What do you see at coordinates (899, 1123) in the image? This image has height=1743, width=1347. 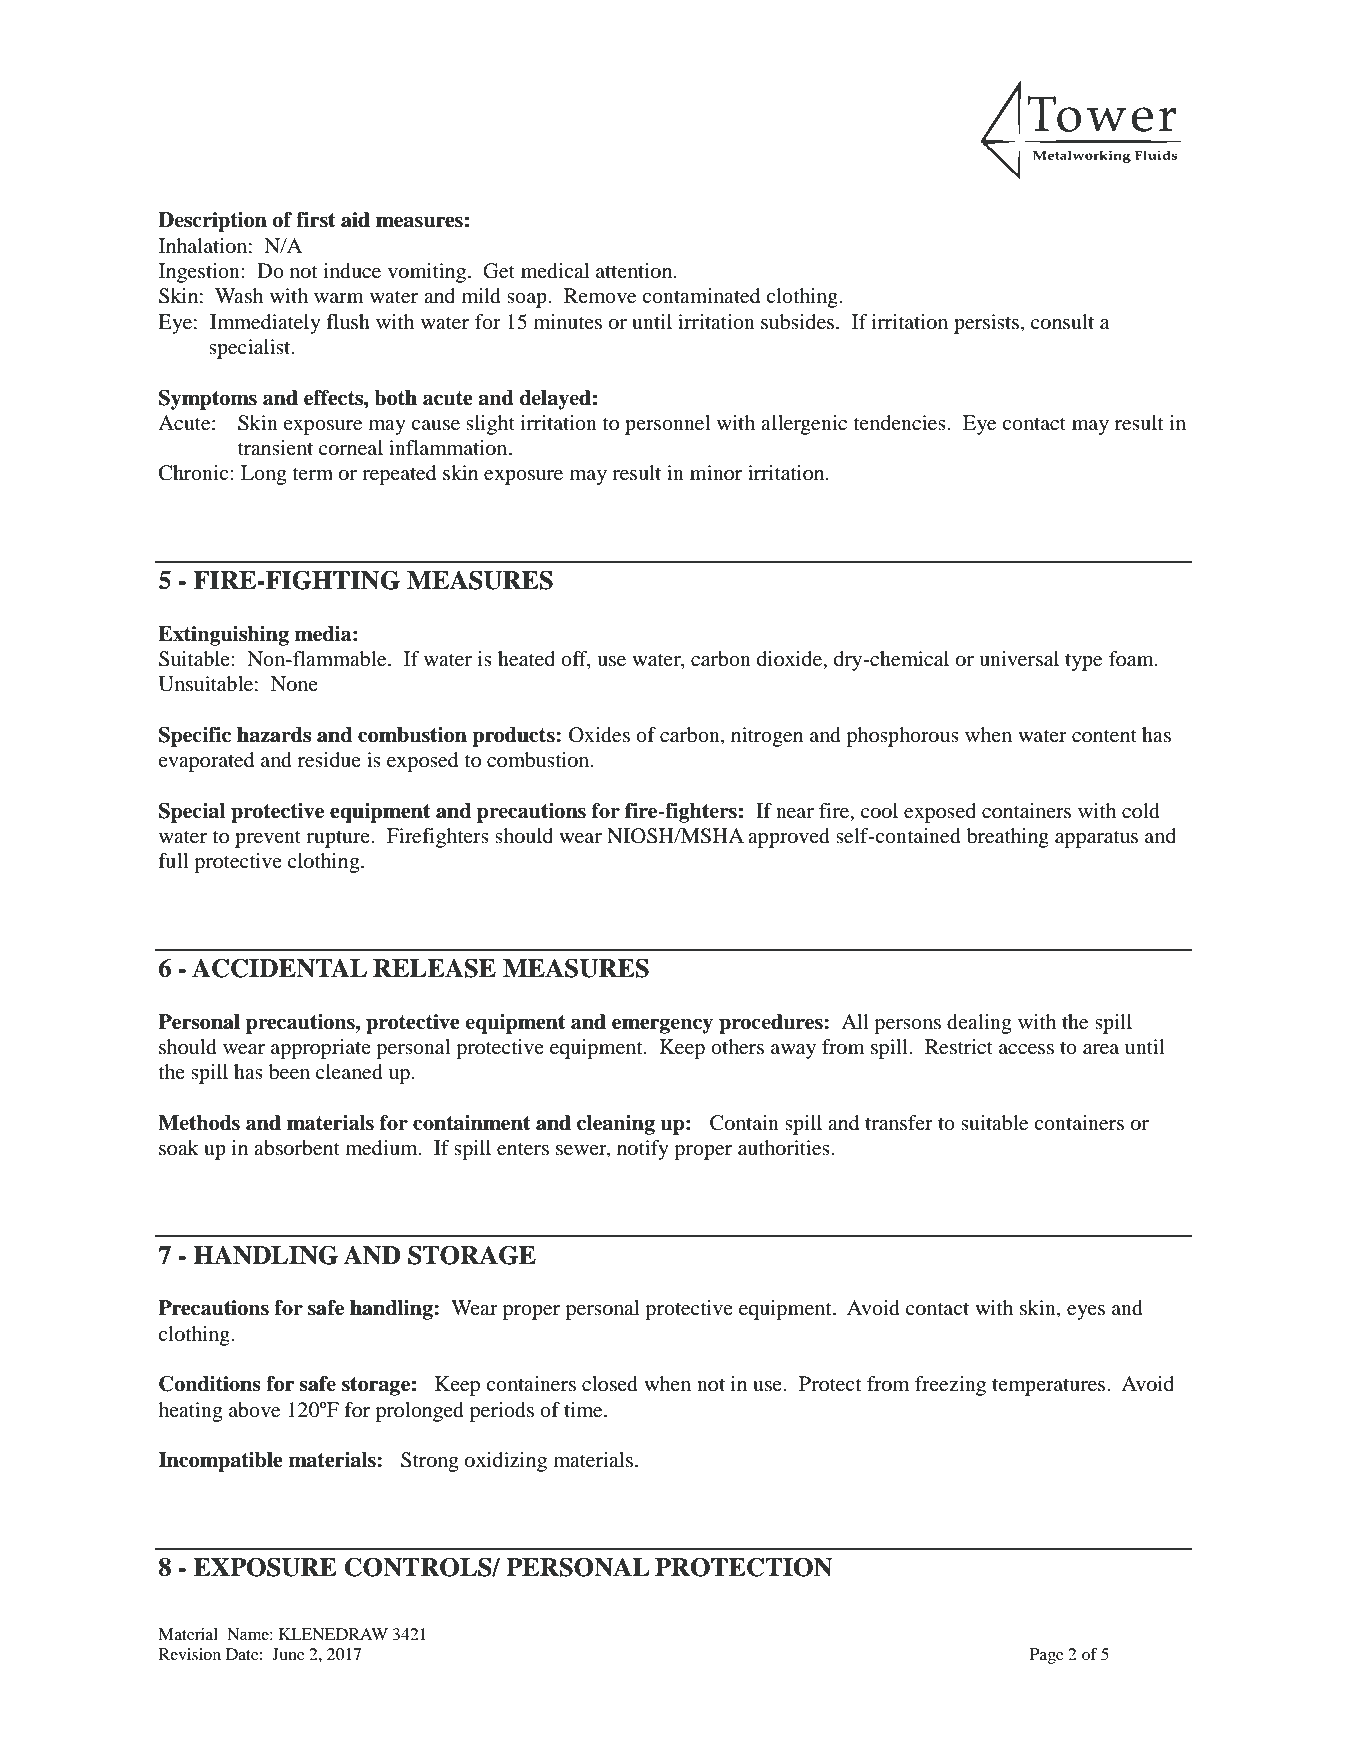 I see `transfer` at bounding box center [899, 1123].
